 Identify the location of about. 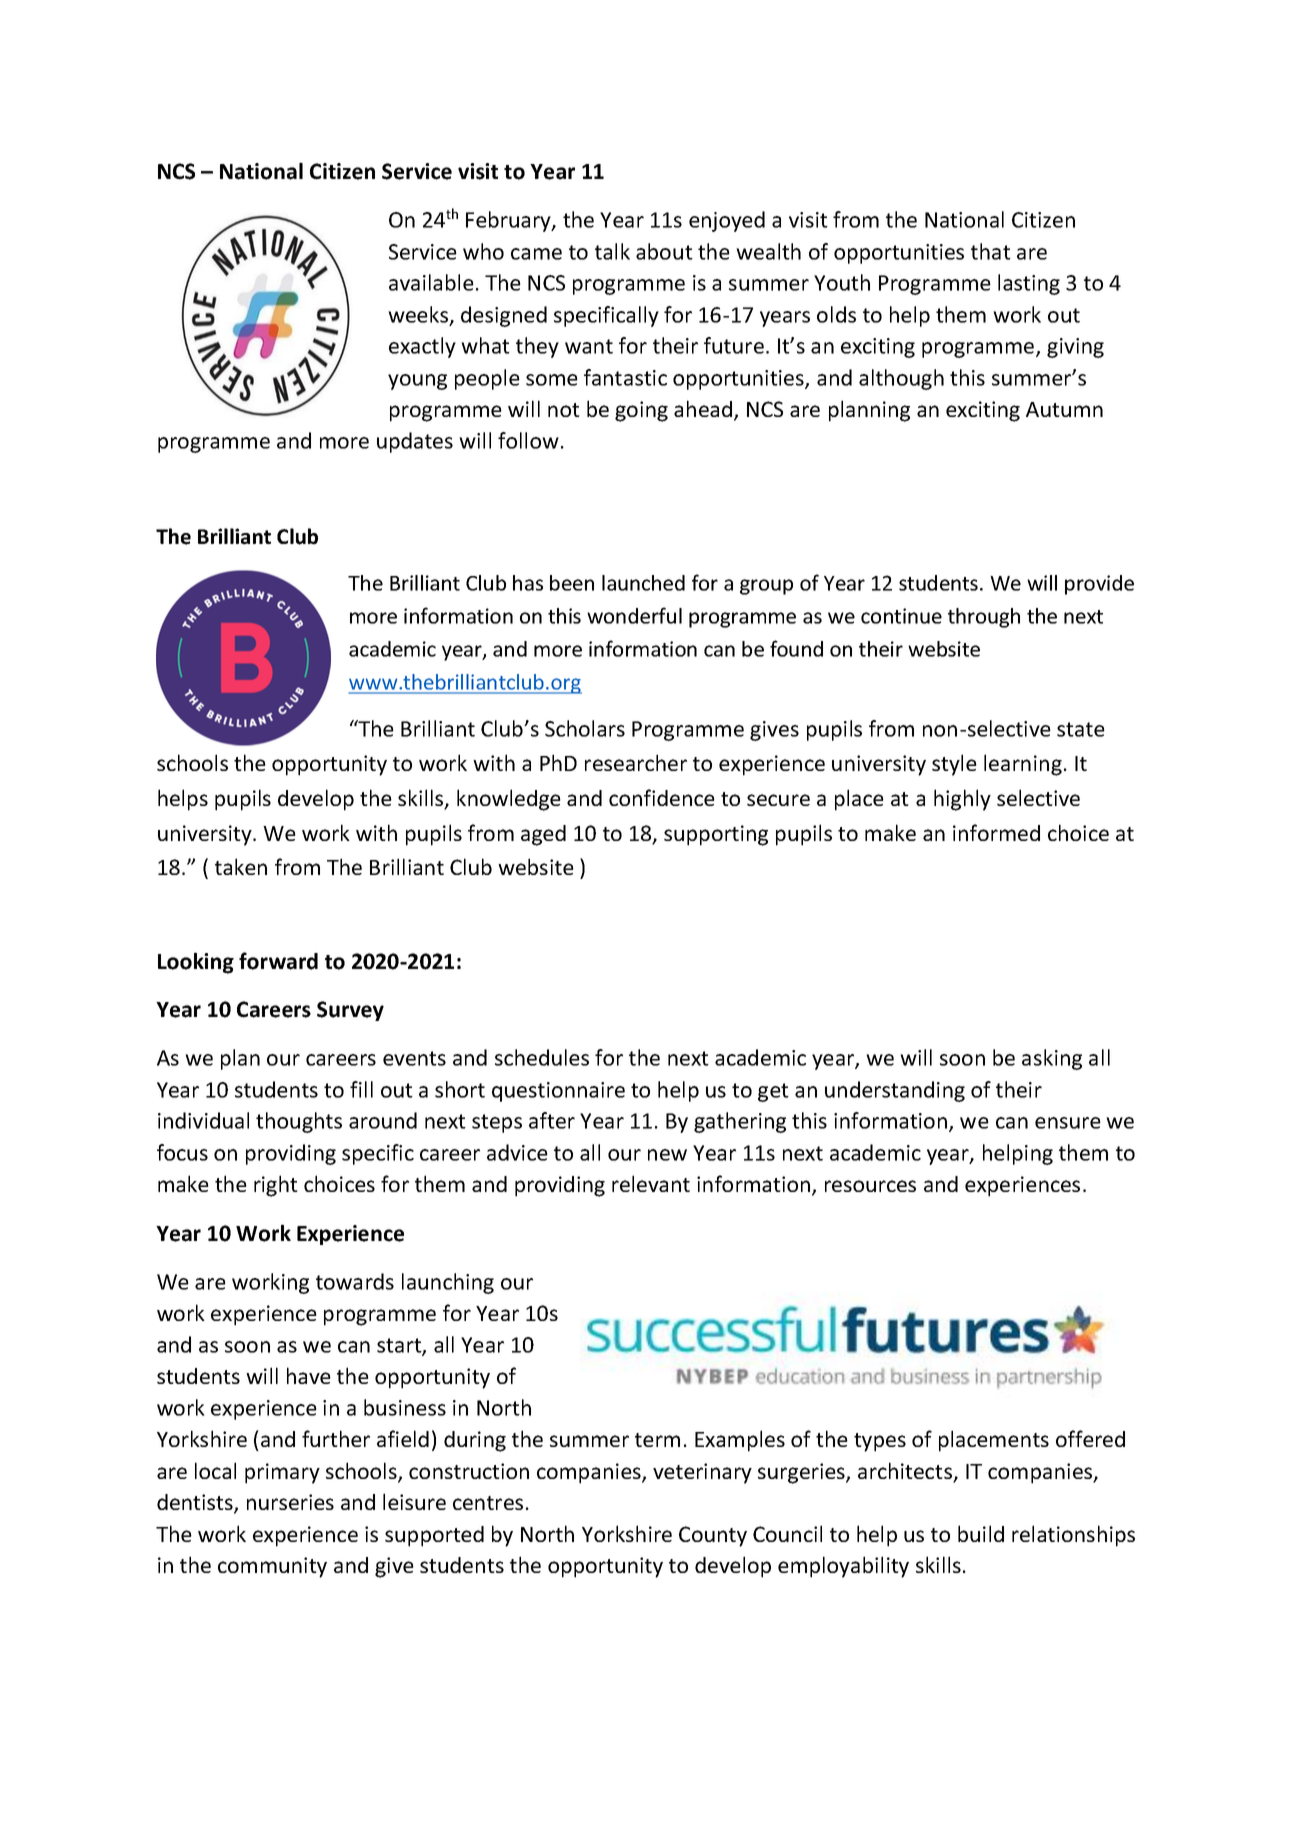
(664, 251).
